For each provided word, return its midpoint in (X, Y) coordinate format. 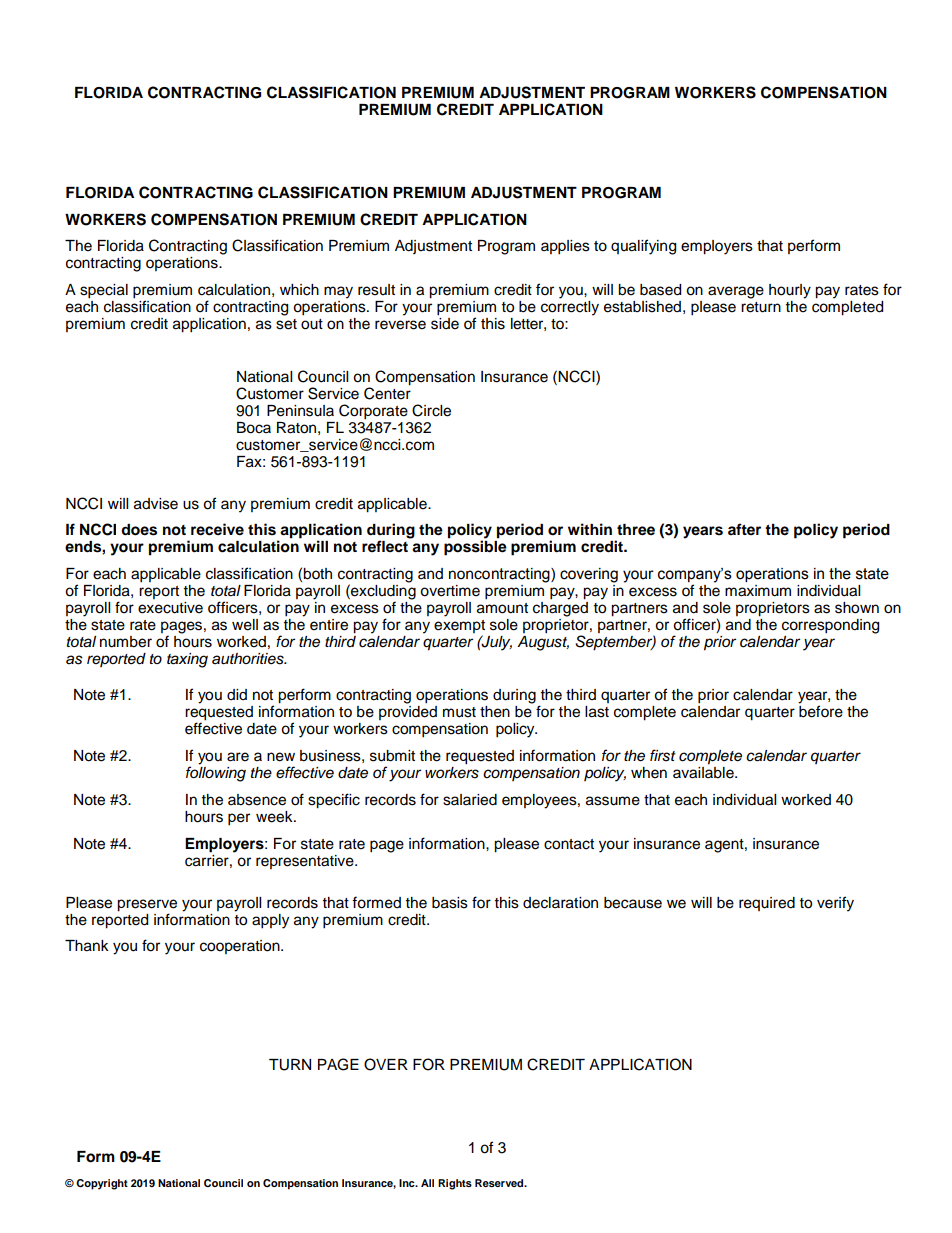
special (104, 291)
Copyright (102, 1184)
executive (170, 608)
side (445, 322)
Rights (455, 1184)
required (767, 904)
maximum (758, 591)
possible (475, 548)
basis (450, 903)
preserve (147, 906)
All (427, 1183)
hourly (790, 291)
